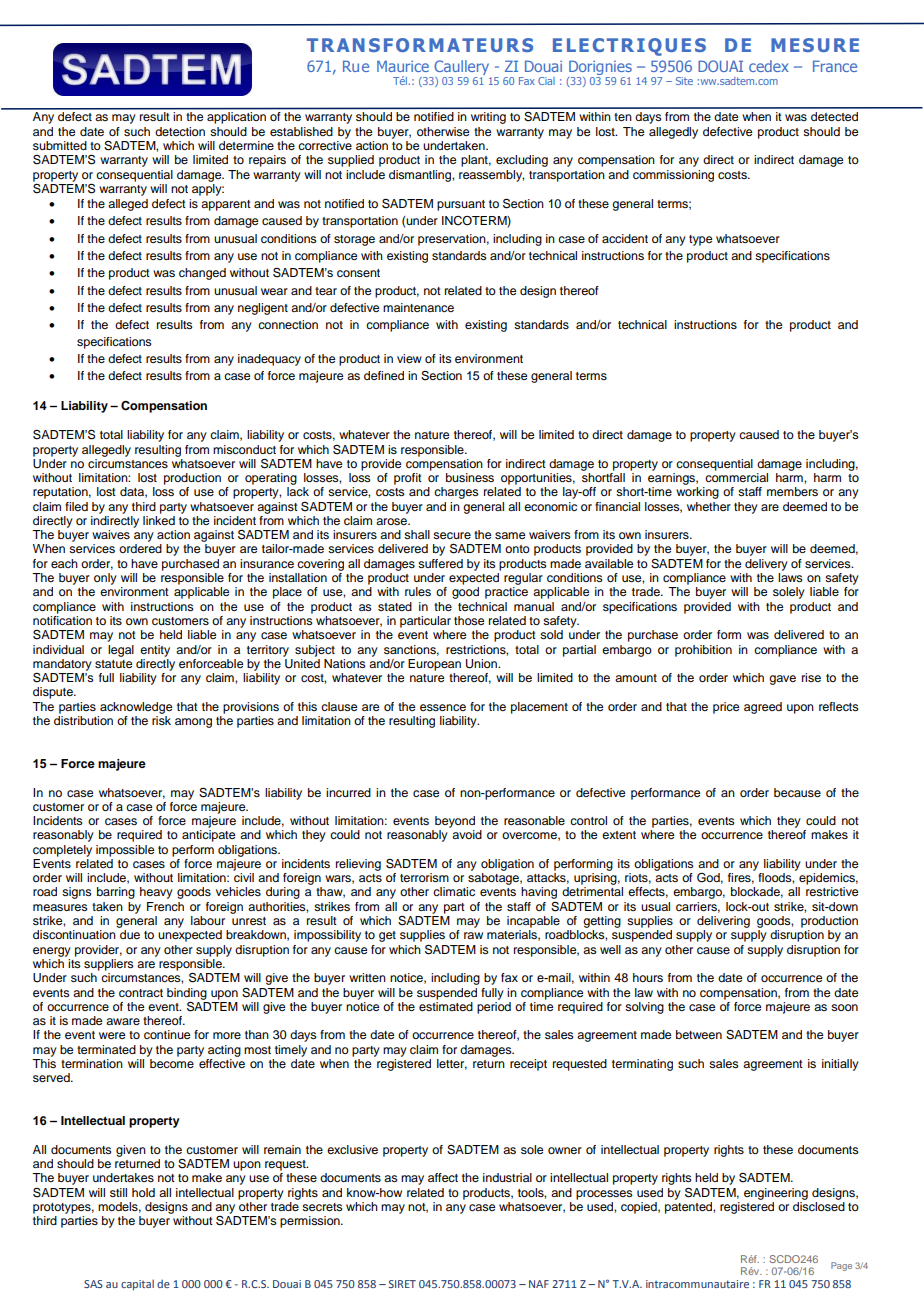 The image size is (924, 1308). I want to click on Site, so click(684, 81).
